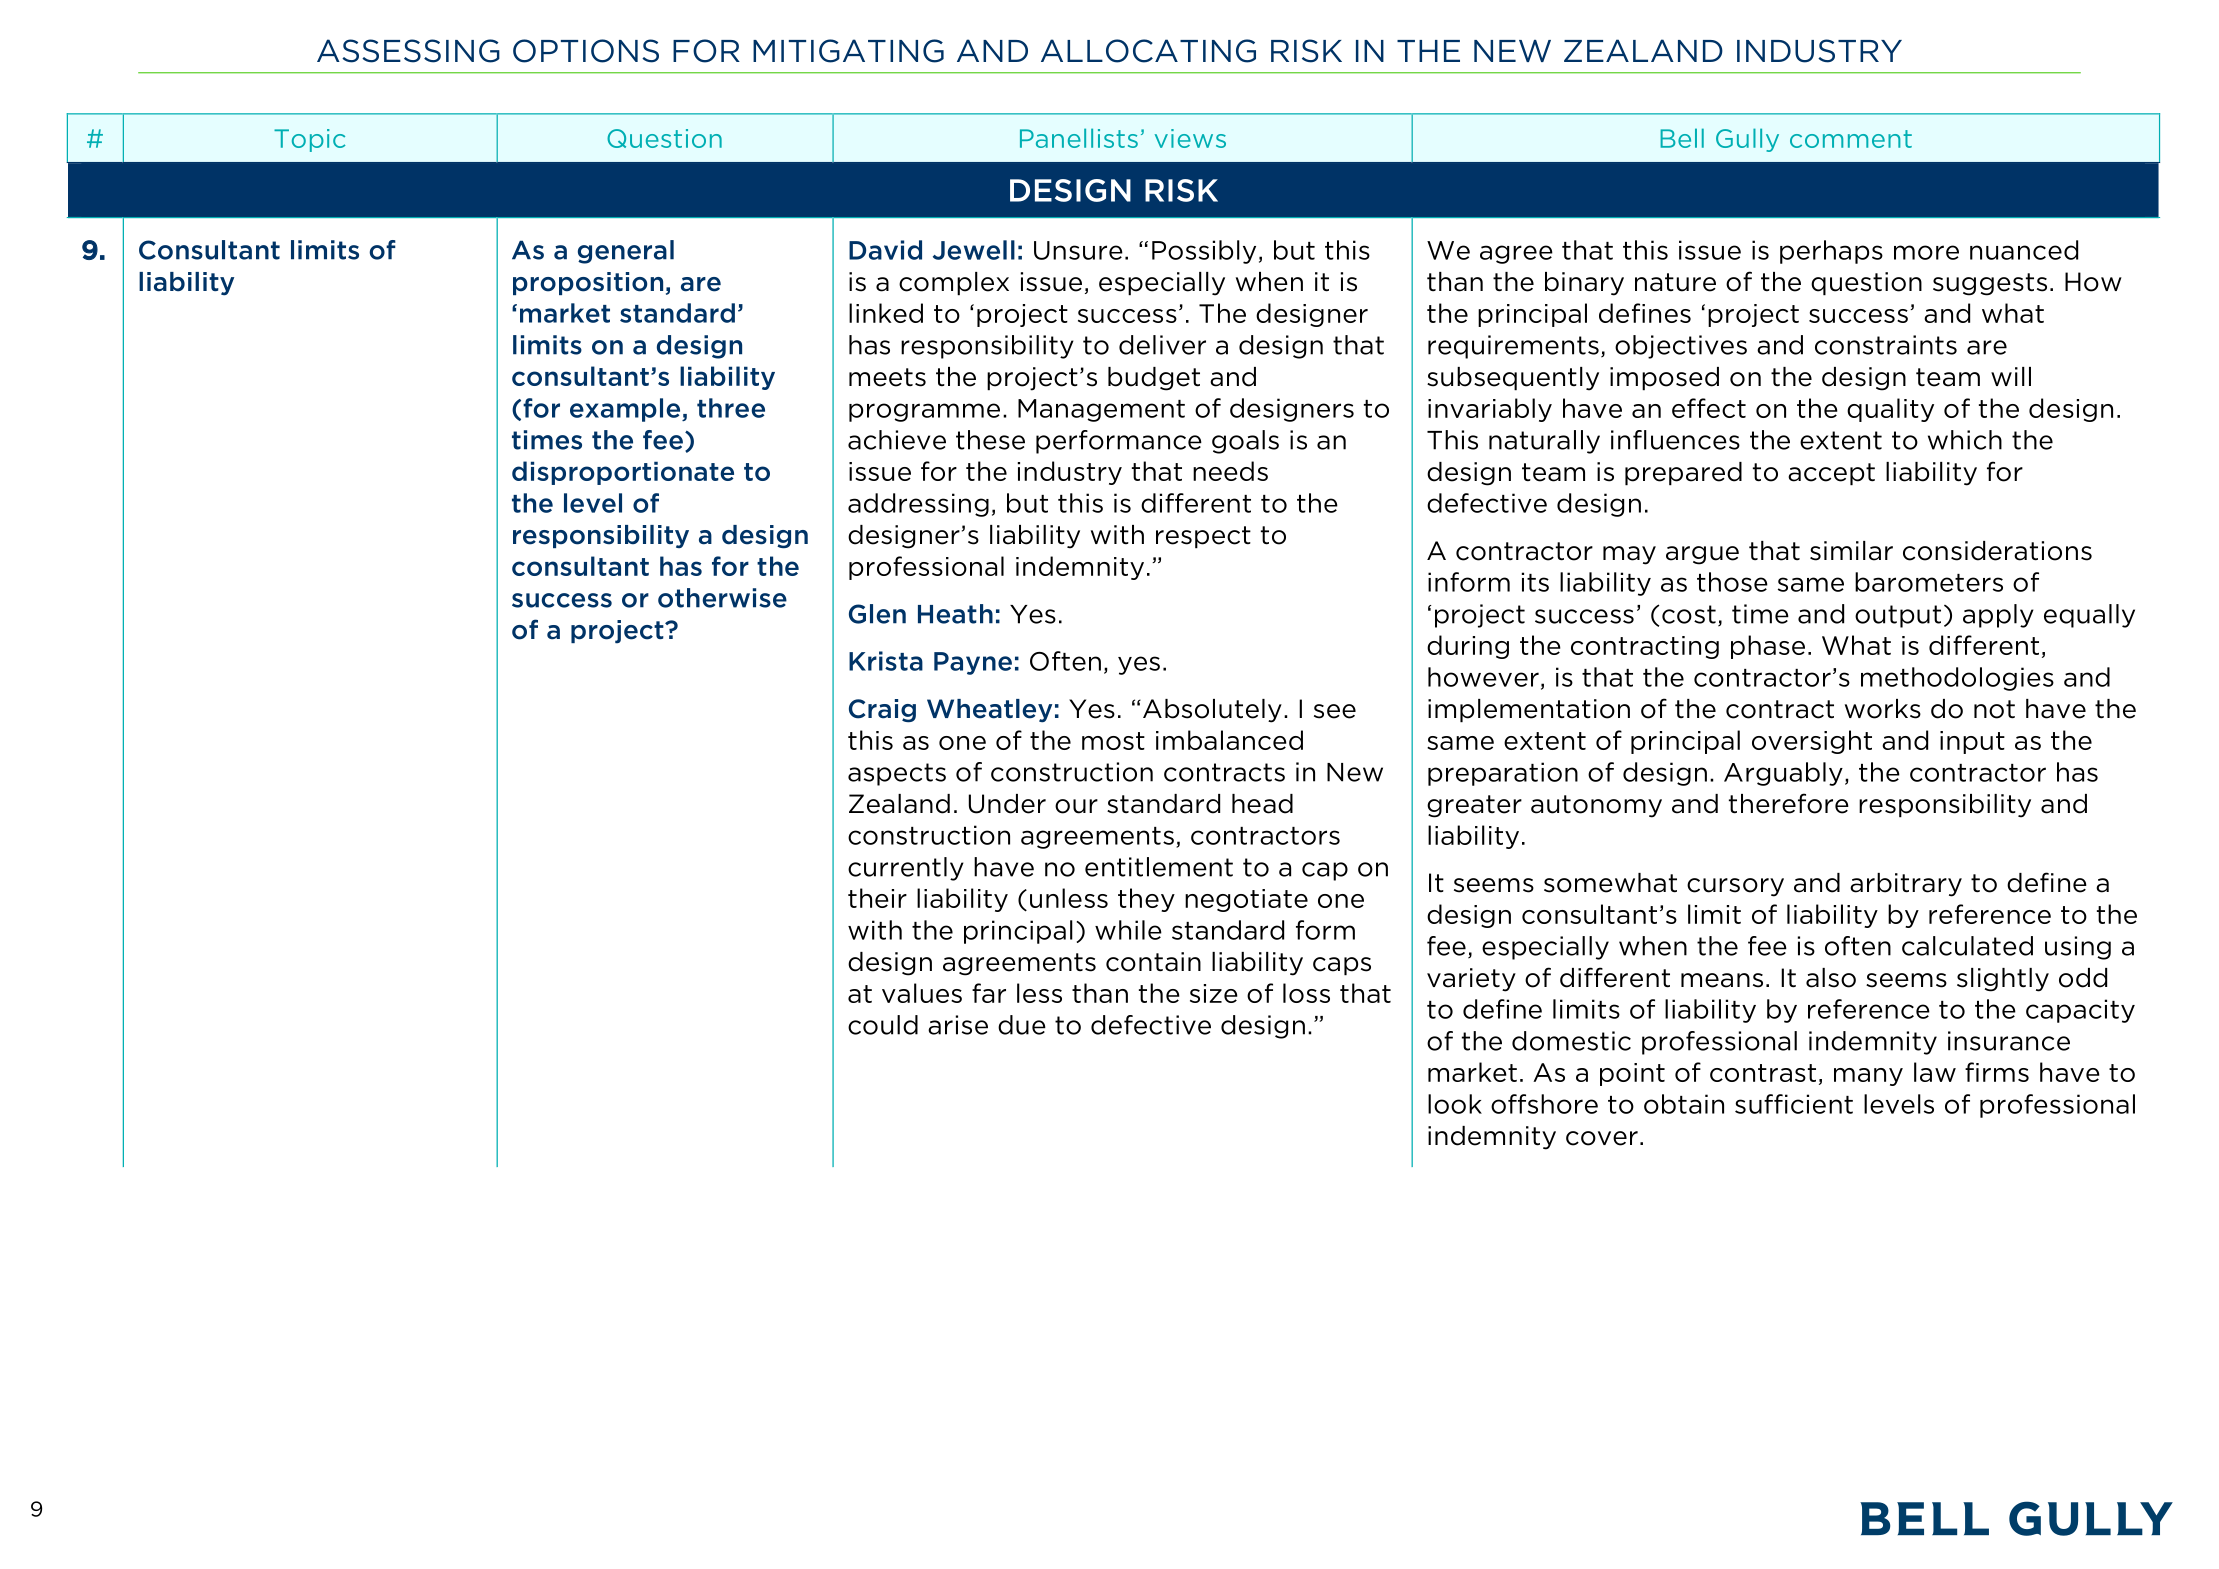  What do you see at coordinates (883, 1025) in the screenshot?
I see `could` at bounding box center [883, 1025].
